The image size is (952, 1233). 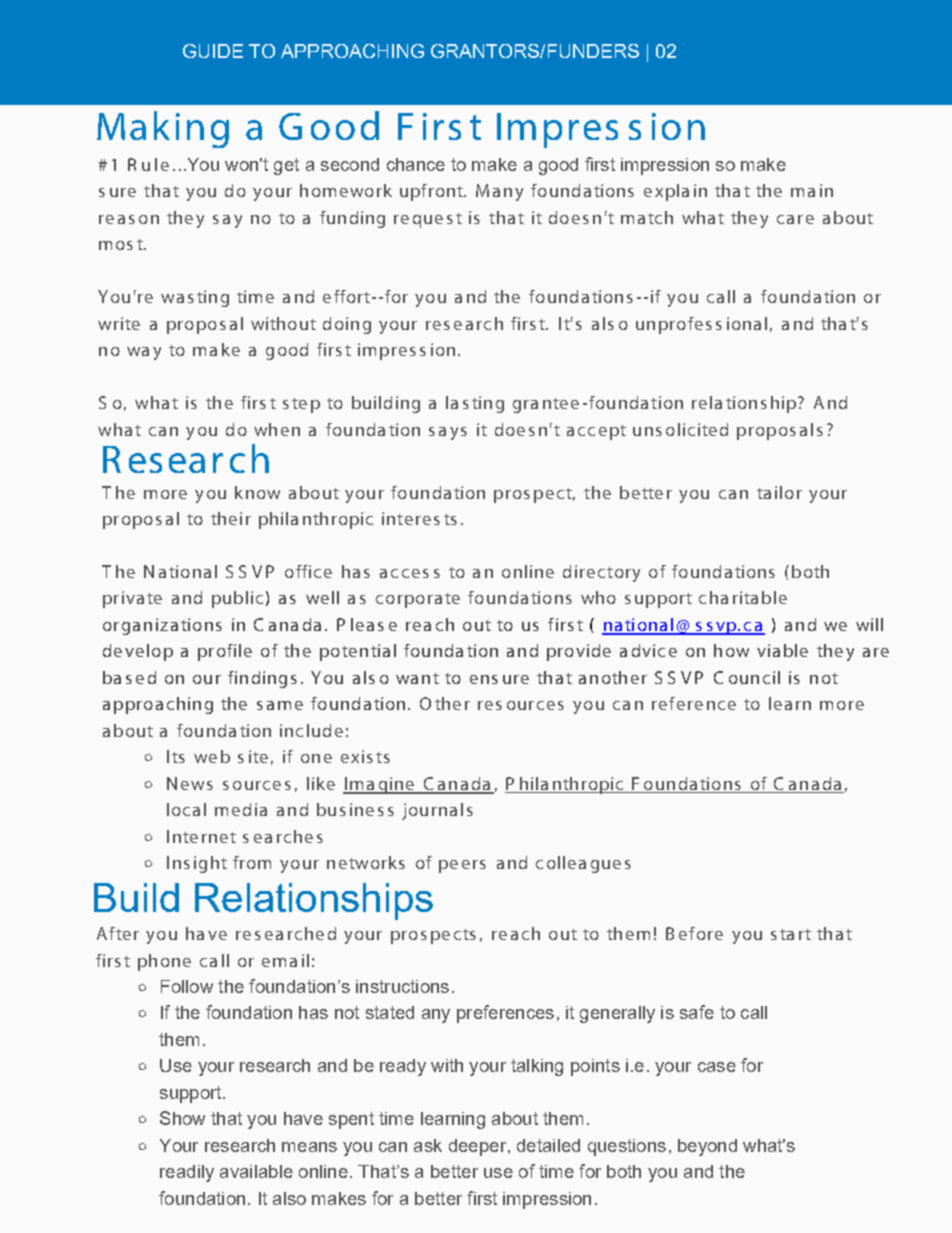 I want to click on provide, so click(x=579, y=652).
